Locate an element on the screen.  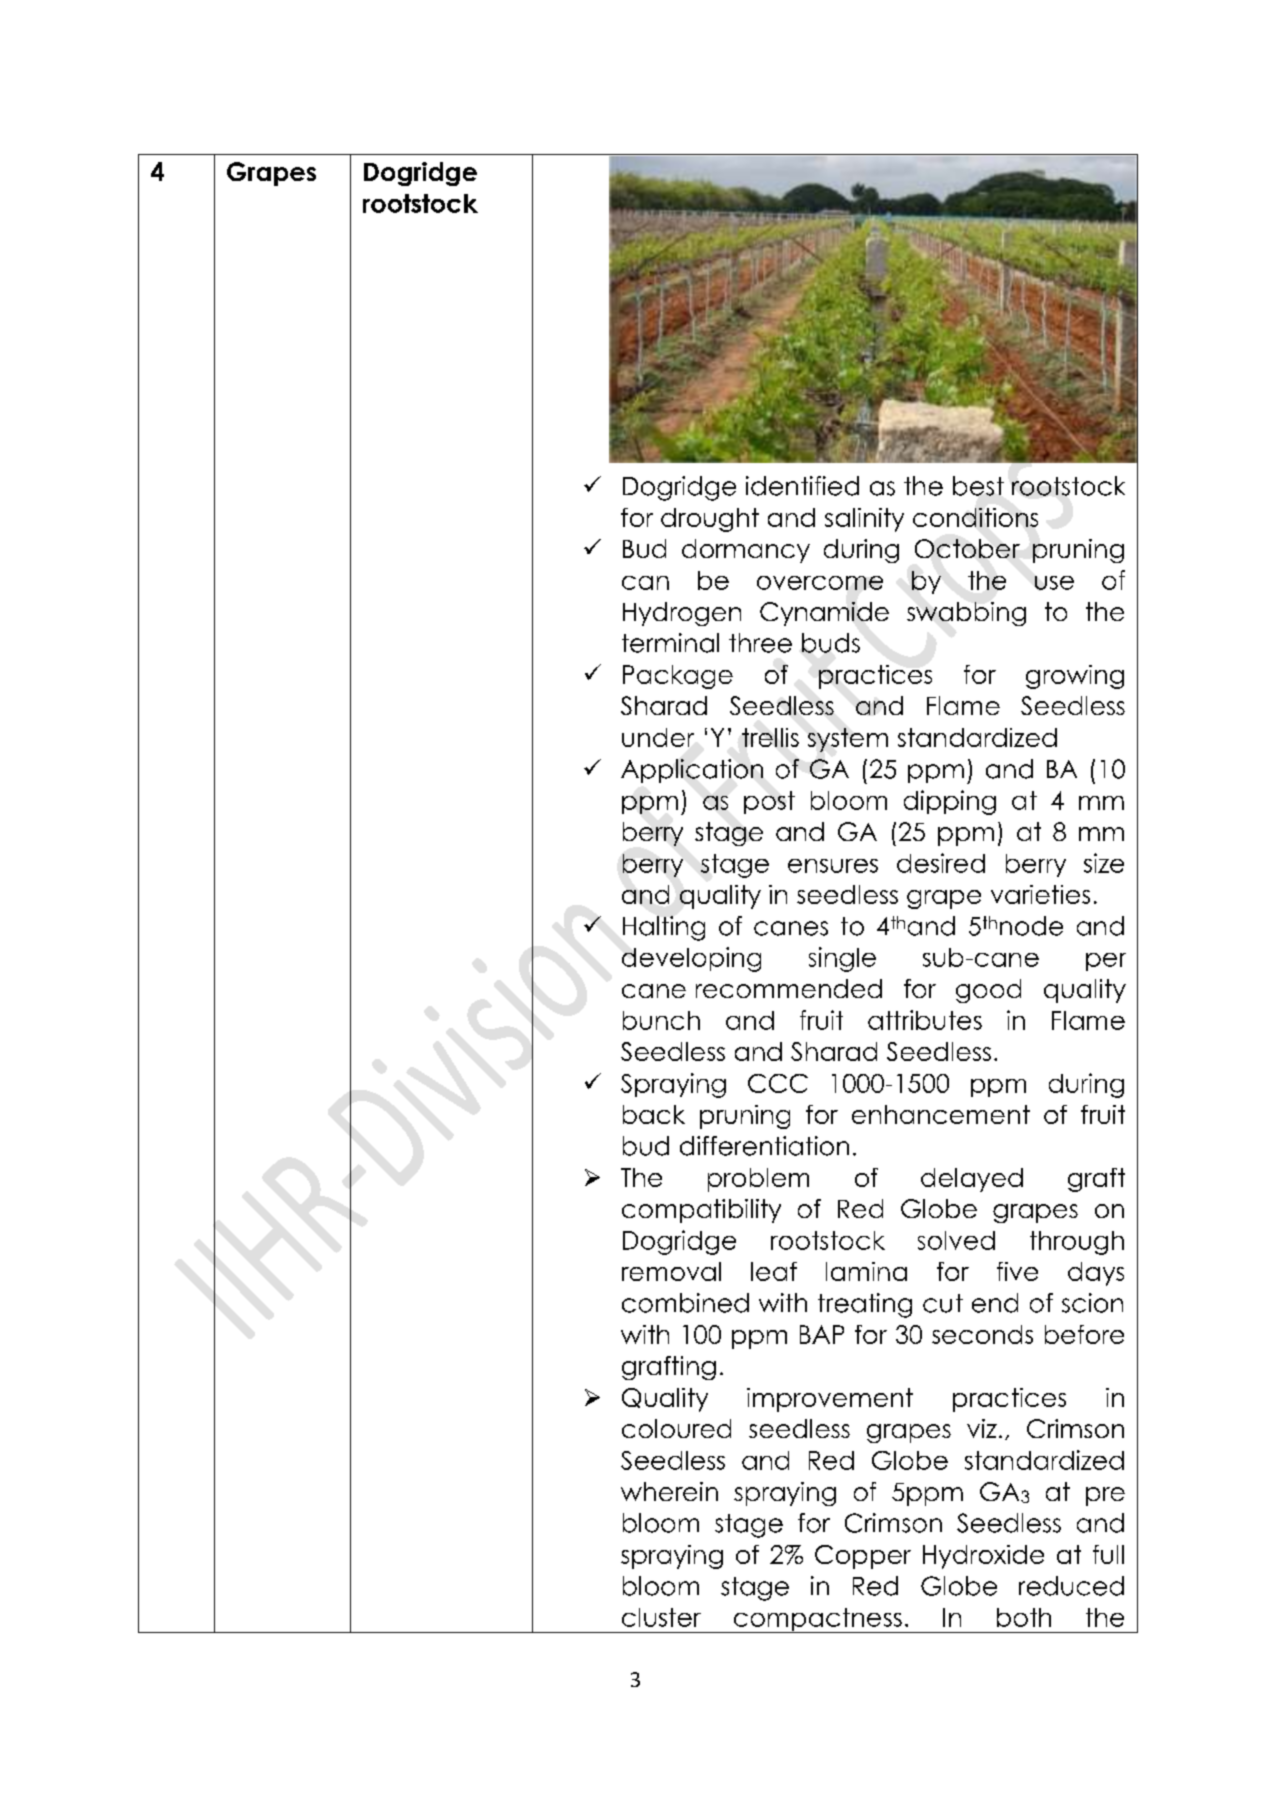
bunch is located at coordinates (661, 1020).
